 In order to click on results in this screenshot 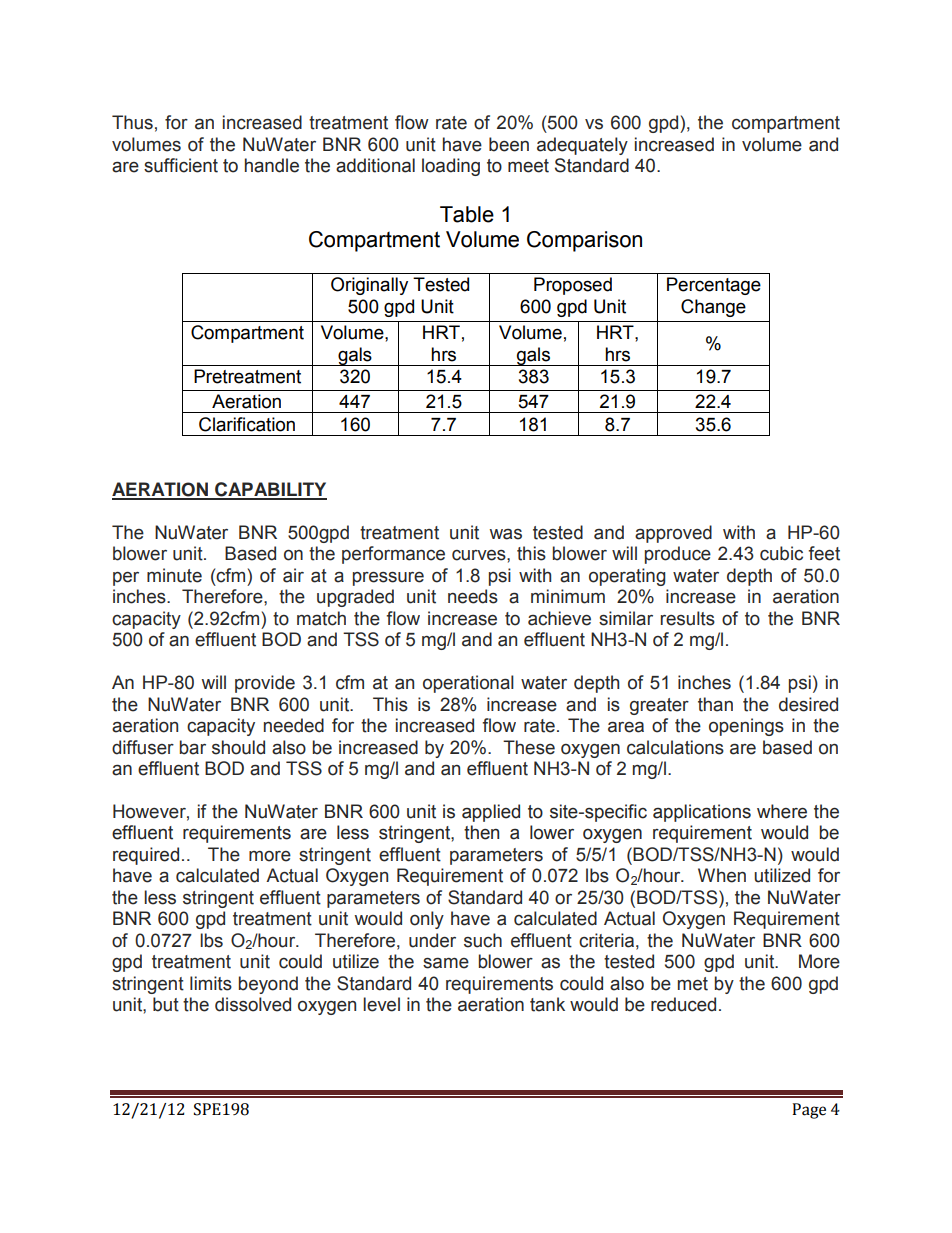, I will do `click(688, 618)`.
